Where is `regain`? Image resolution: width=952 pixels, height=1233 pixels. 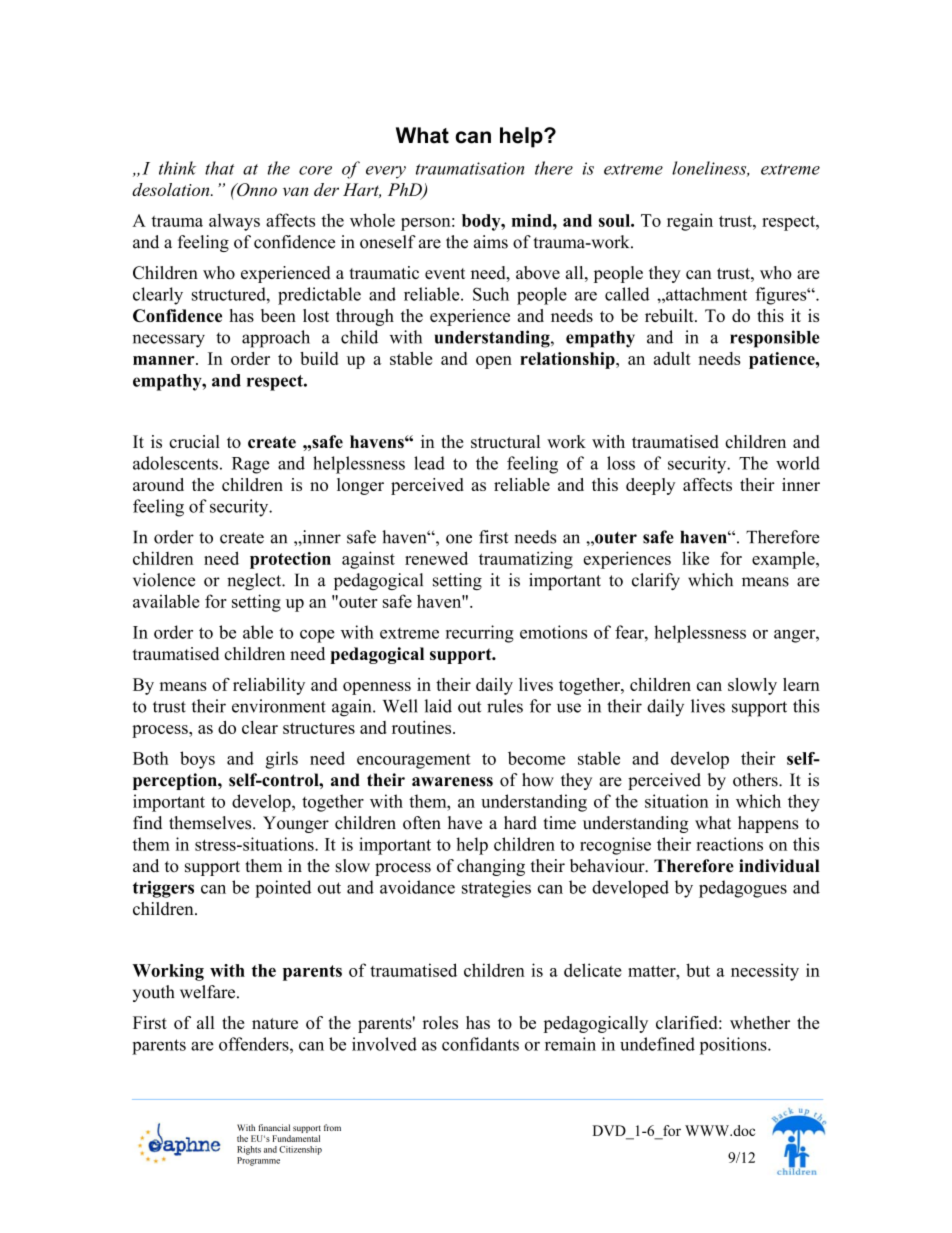
regain is located at coordinates (690, 222).
